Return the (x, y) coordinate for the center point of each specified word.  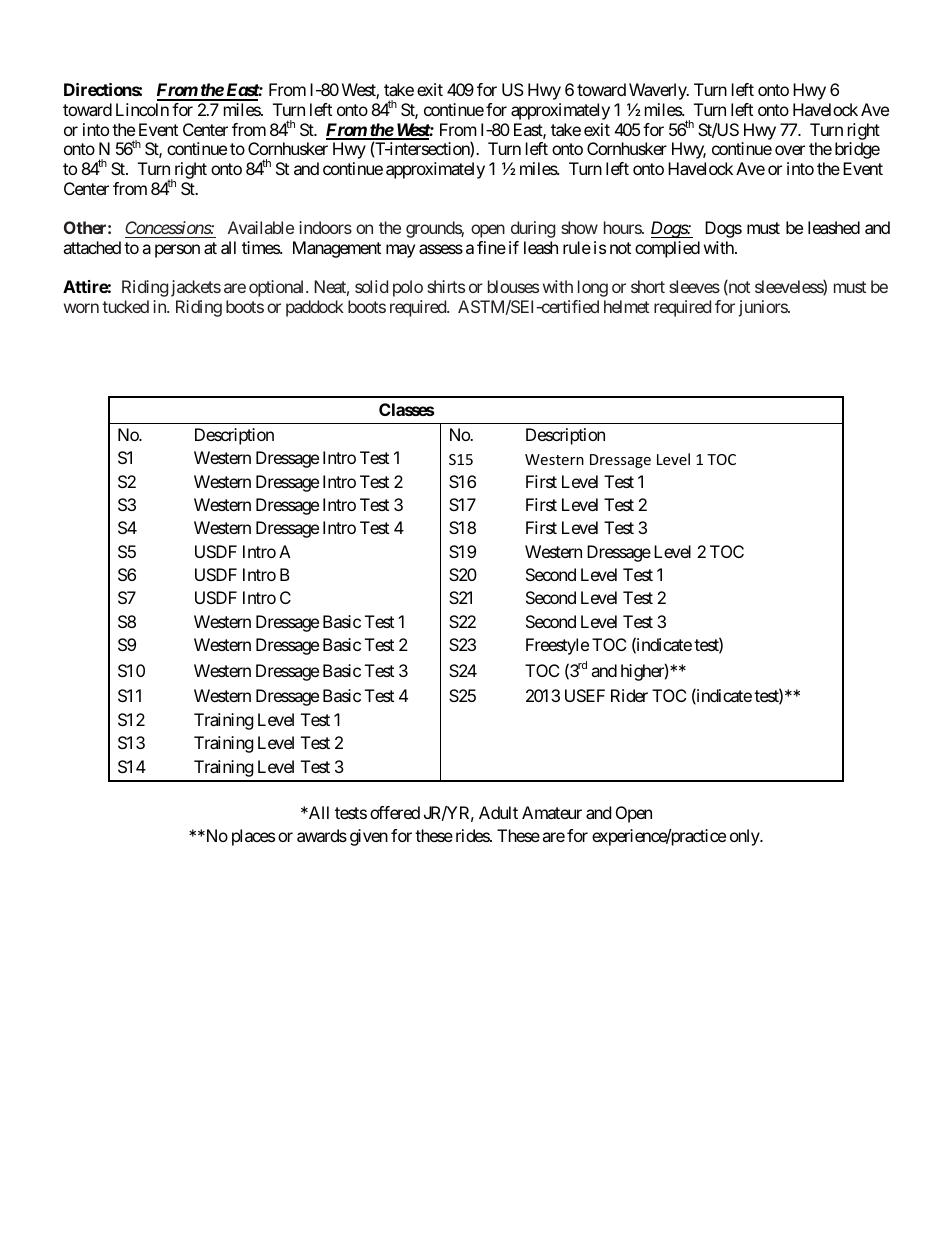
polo (408, 288)
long (593, 288)
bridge (857, 150)
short (648, 286)
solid (371, 286)
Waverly (659, 91)
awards (322, 835)
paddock (315, 308)
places (253, 837)
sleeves (694, 286)
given (369, 837)
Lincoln (142, 109)
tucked (125, 306)
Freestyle (557, 646)
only (745, 837)
